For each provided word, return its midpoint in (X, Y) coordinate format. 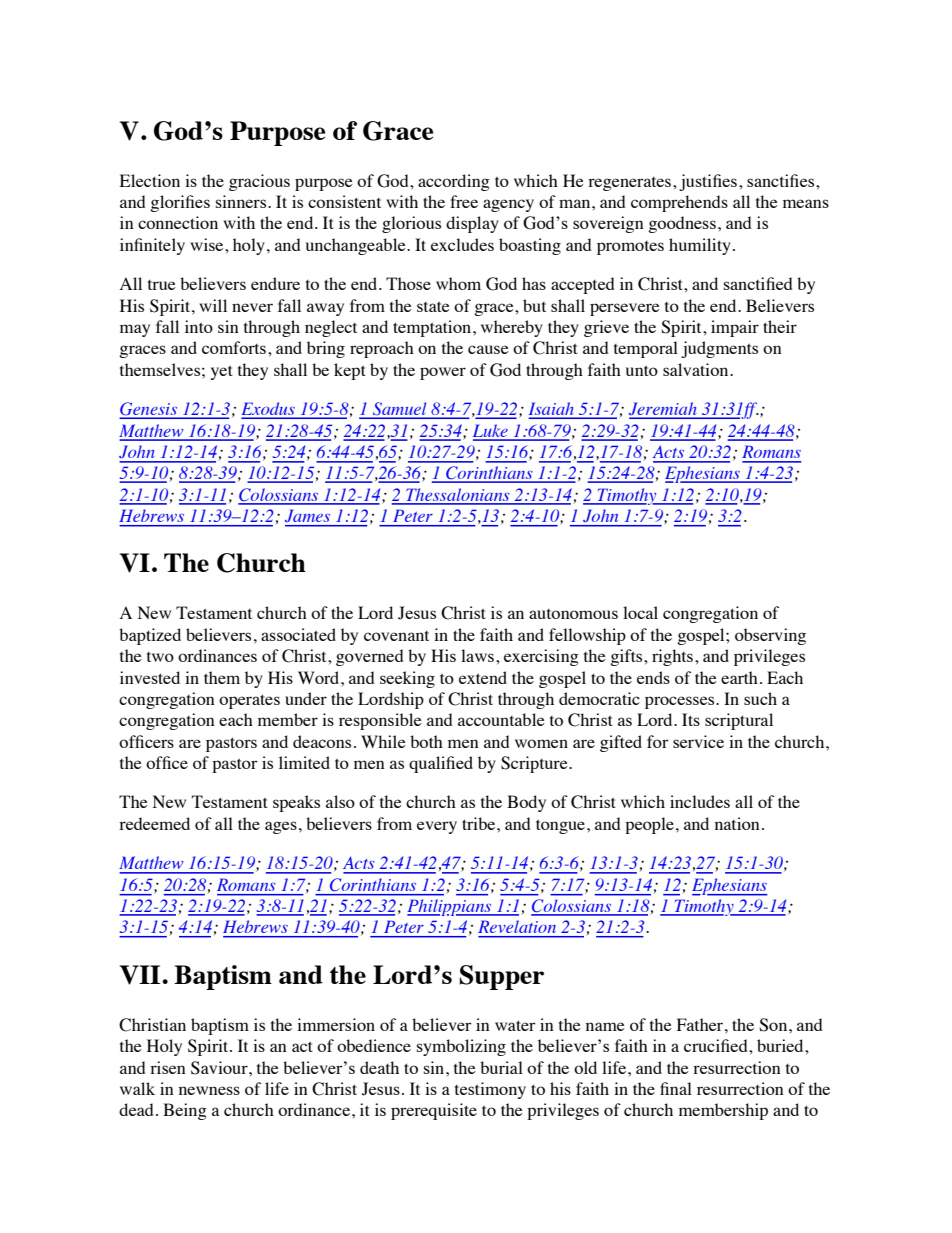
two (160, 657)
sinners (242, 201)
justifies (708, 182)
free (464, 201)
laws (477, 655)
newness (209, 1090)
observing (770, 636)
